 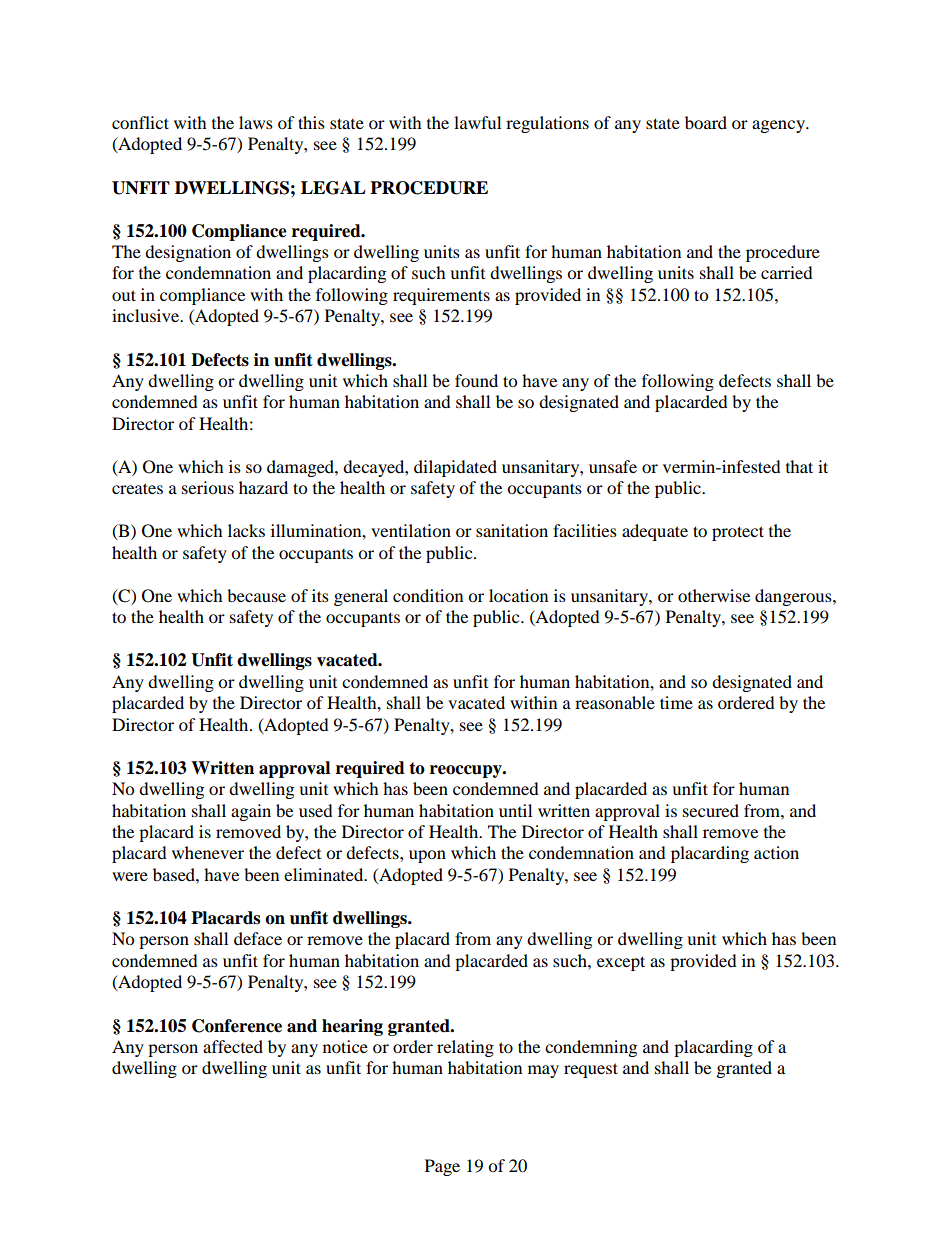 I want to click on affected, so click(x=233, y=1046).
